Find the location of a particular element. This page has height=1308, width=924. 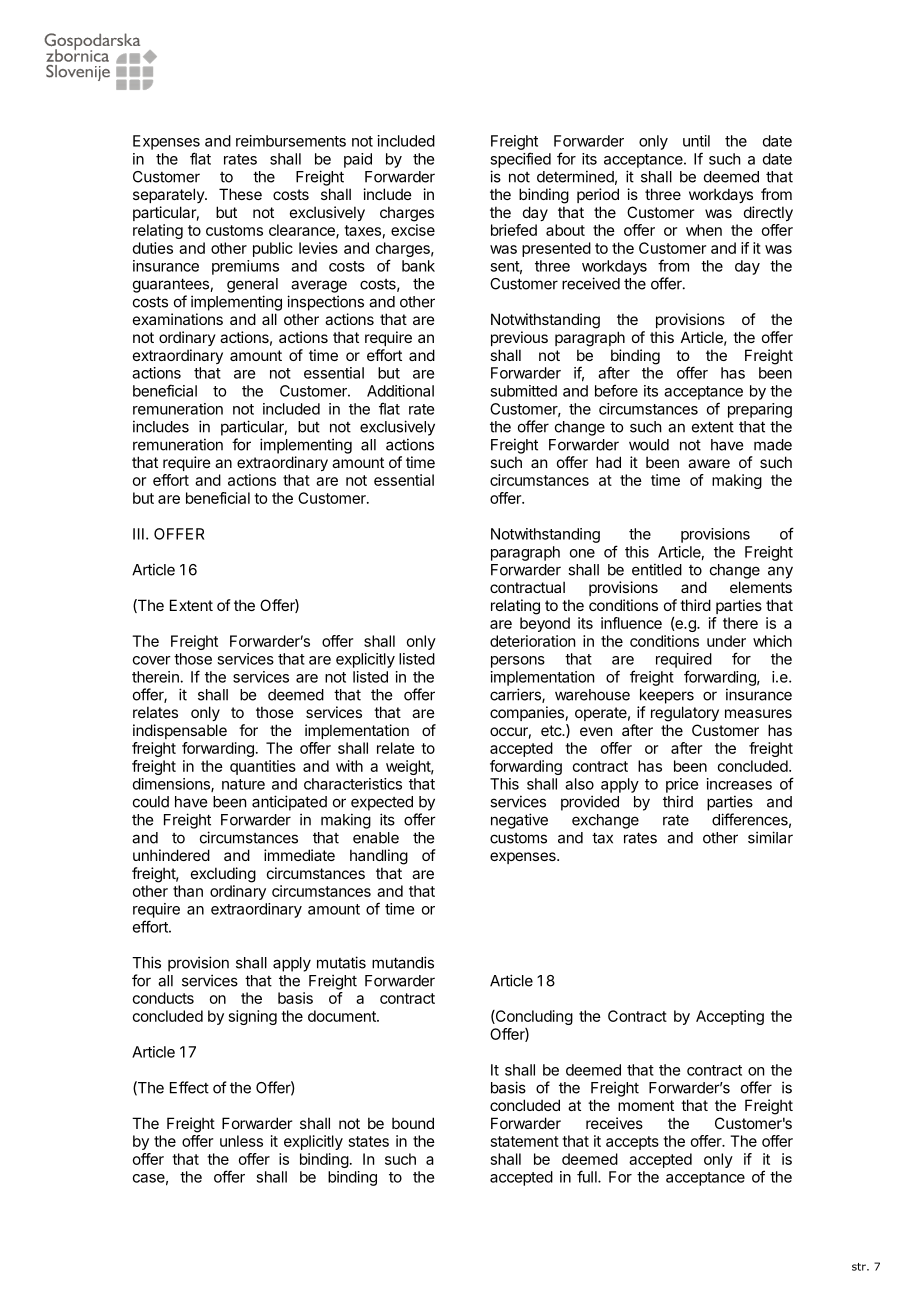

specified is located at coordinates (520, 160).
